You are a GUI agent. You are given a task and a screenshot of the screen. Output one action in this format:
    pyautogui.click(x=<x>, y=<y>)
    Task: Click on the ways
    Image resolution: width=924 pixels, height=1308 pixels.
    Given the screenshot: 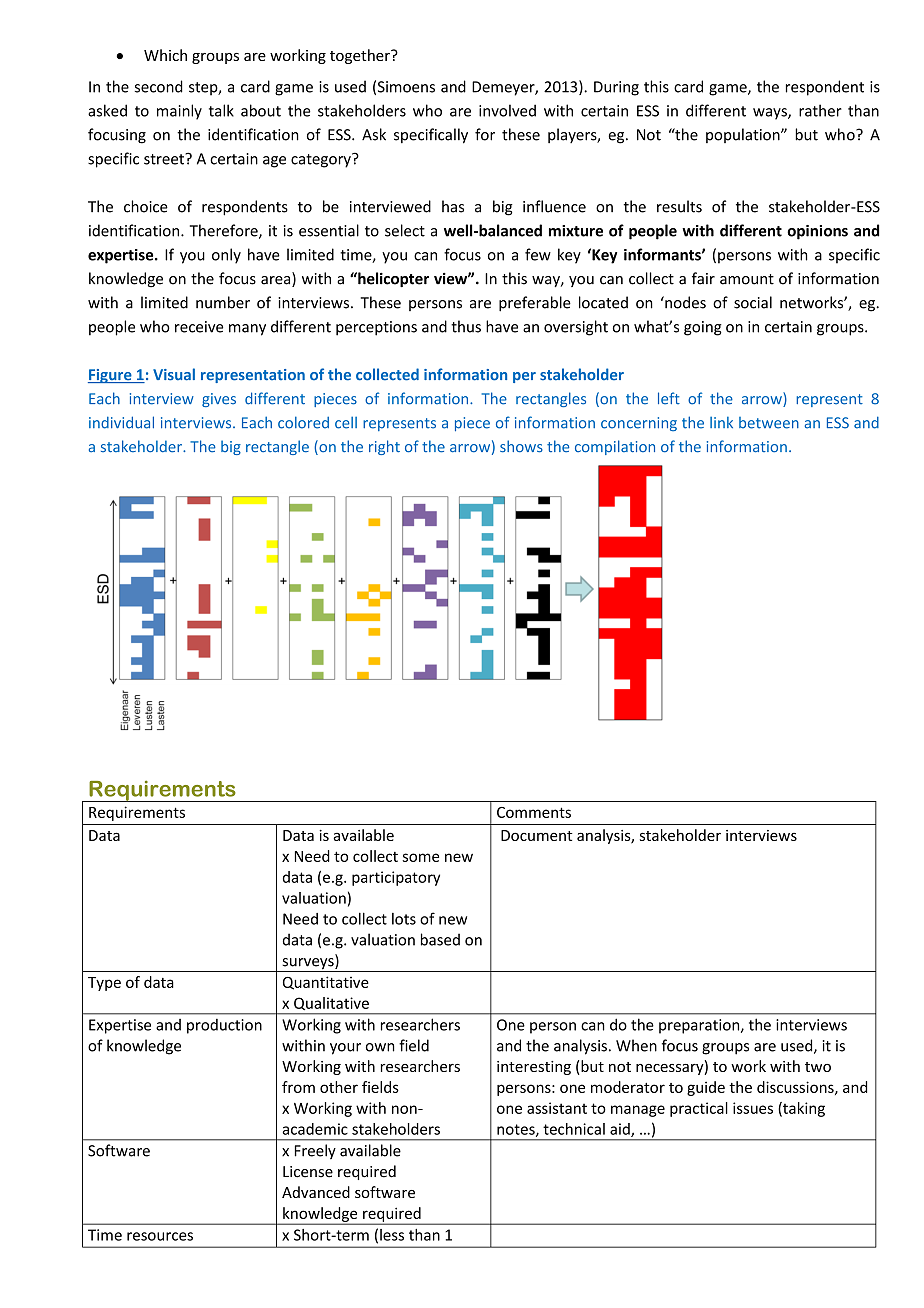 What is the action you would take?
    pyautogui.click(x=771, y=114)
